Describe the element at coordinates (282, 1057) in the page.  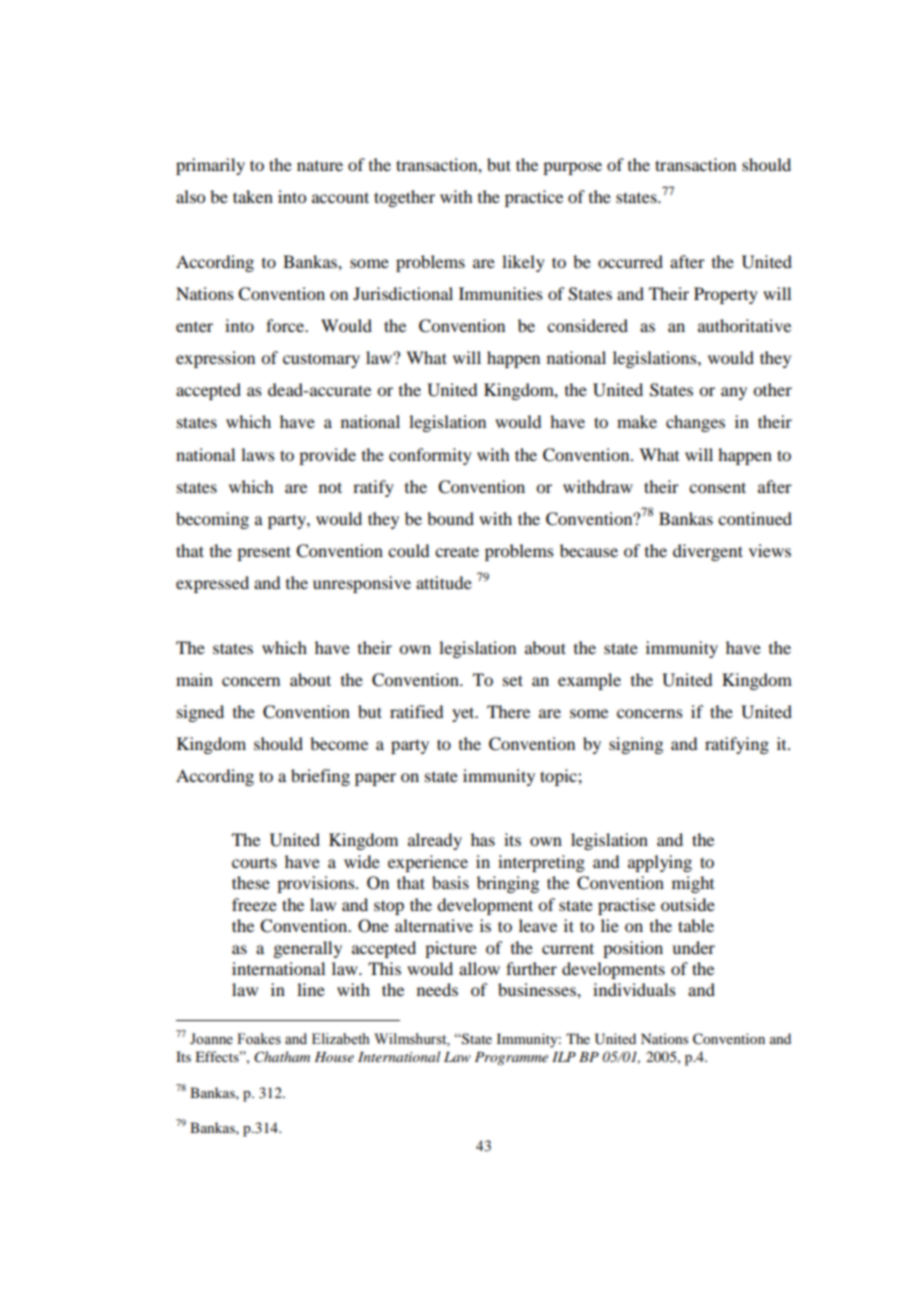
I see `Chatham` at that location.
